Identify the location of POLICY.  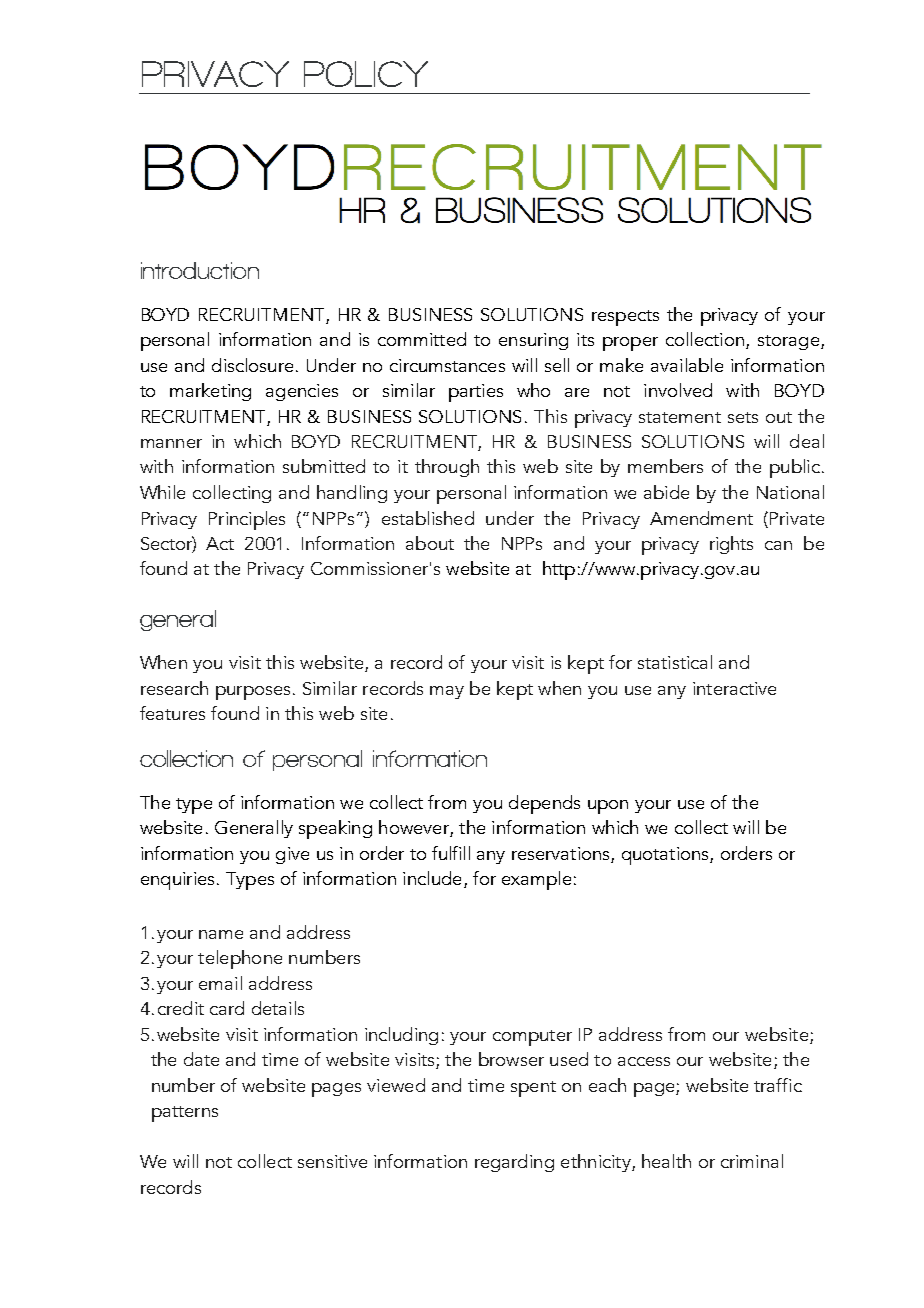
(366, 74).
